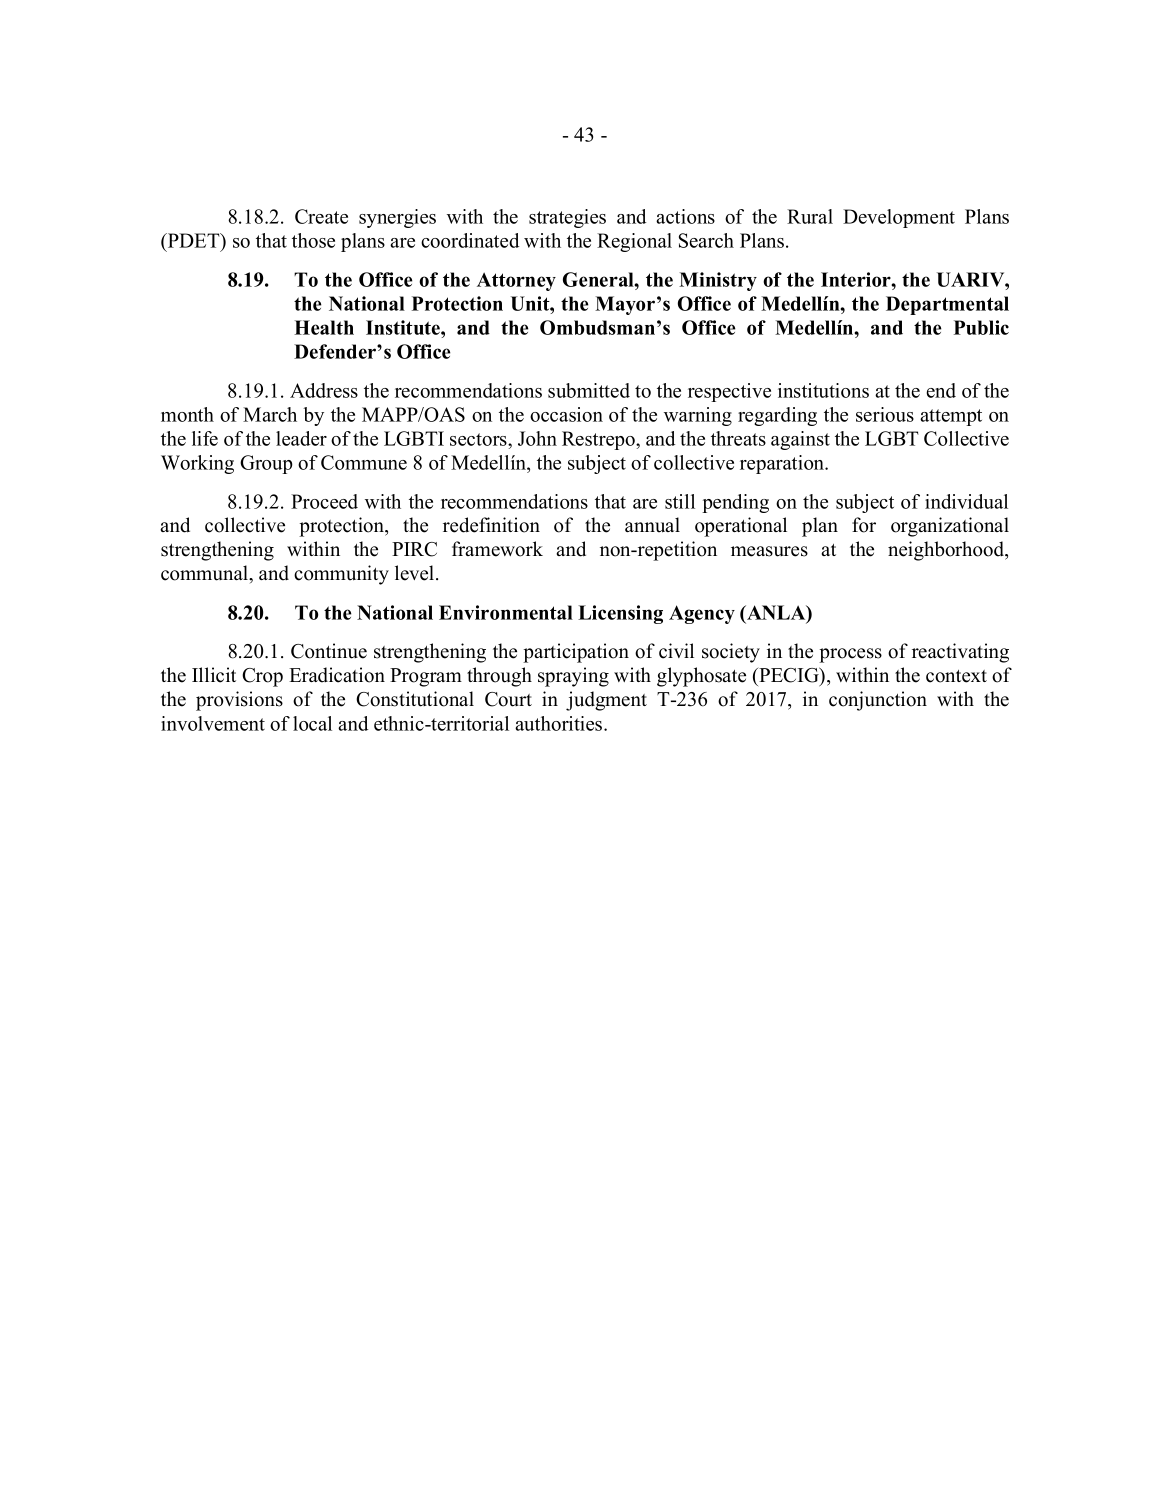 The width and height of the screenshot is (1158, 1499). I want to click on submitted, so click(589, 390).
